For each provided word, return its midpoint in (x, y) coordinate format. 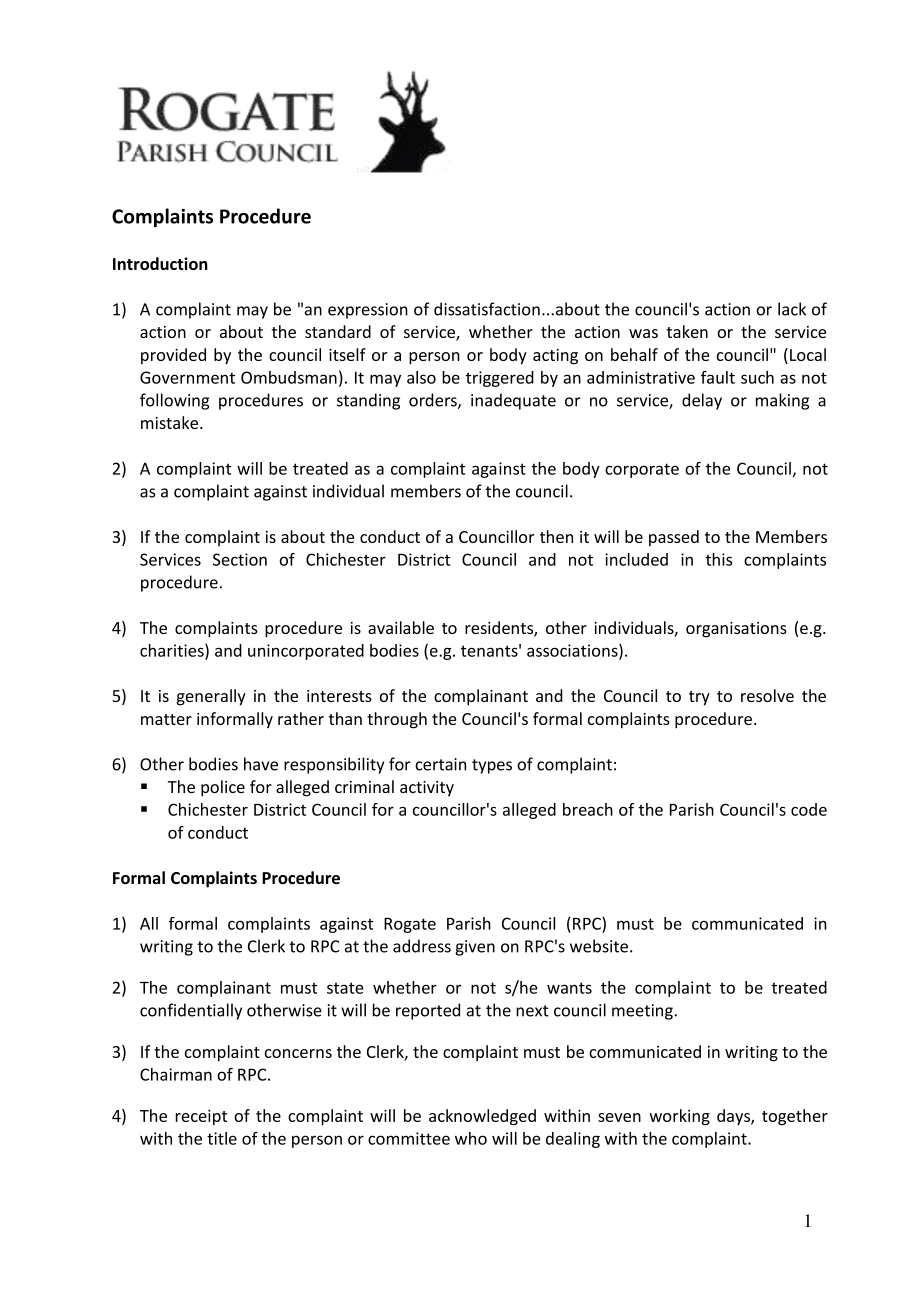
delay (702, 401)
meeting (642, 1012)
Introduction (160, 263)
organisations (736, 630)
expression (368, 311)
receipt (201, 1117)
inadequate (513, 401)
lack (792, 309)
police (223, 788)
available (401, 627)
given (475, 948)
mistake (171, 422)
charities (173, 651)
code (809, 809)
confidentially (191, 1011)
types (492, 766)
